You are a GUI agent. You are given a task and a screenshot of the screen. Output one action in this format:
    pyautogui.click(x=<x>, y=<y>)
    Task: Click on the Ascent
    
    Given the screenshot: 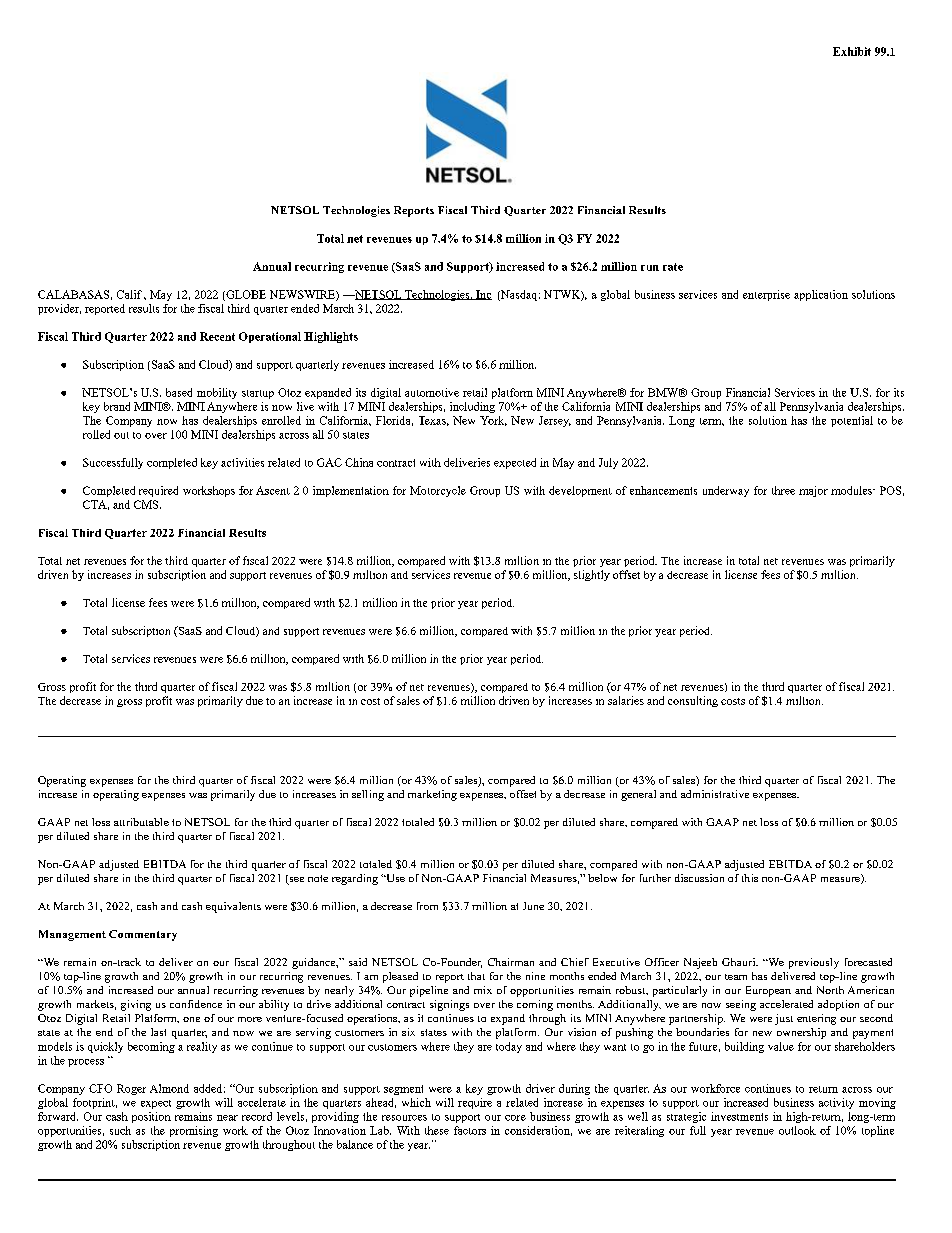 What is the action you would take?
    pyautogui.click(x=273, y=490)
